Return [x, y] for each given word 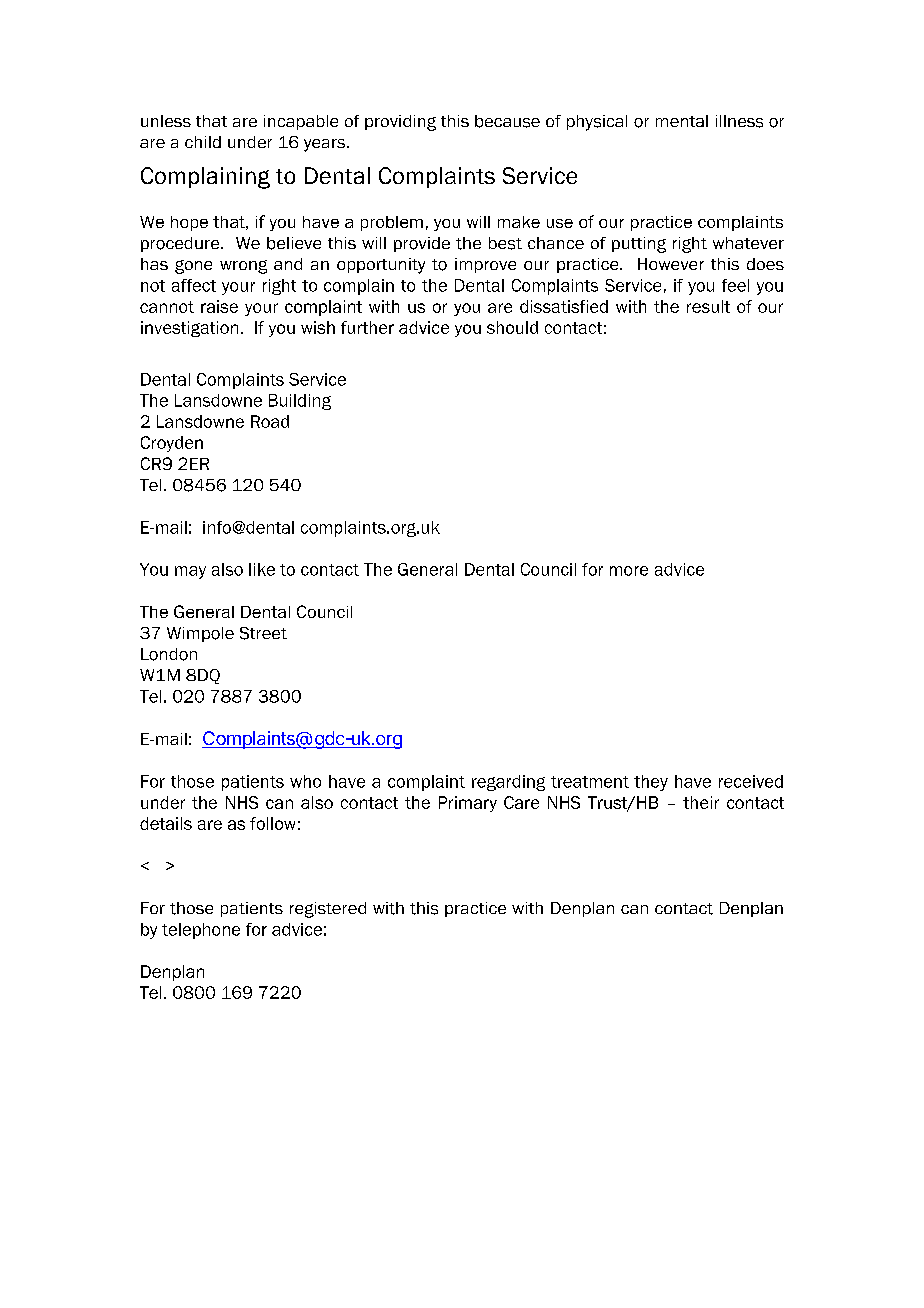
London [169, 654]
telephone [201, 931]
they [651, 783]
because [507, 121]
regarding [508, 783]
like [262, 569]
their [701, 802]
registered [328, 910]
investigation [189, 329]
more [629, 571]
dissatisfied [564, 306]
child [203, 142]
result [708, 306]
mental [682, 121]
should [512, 327]
